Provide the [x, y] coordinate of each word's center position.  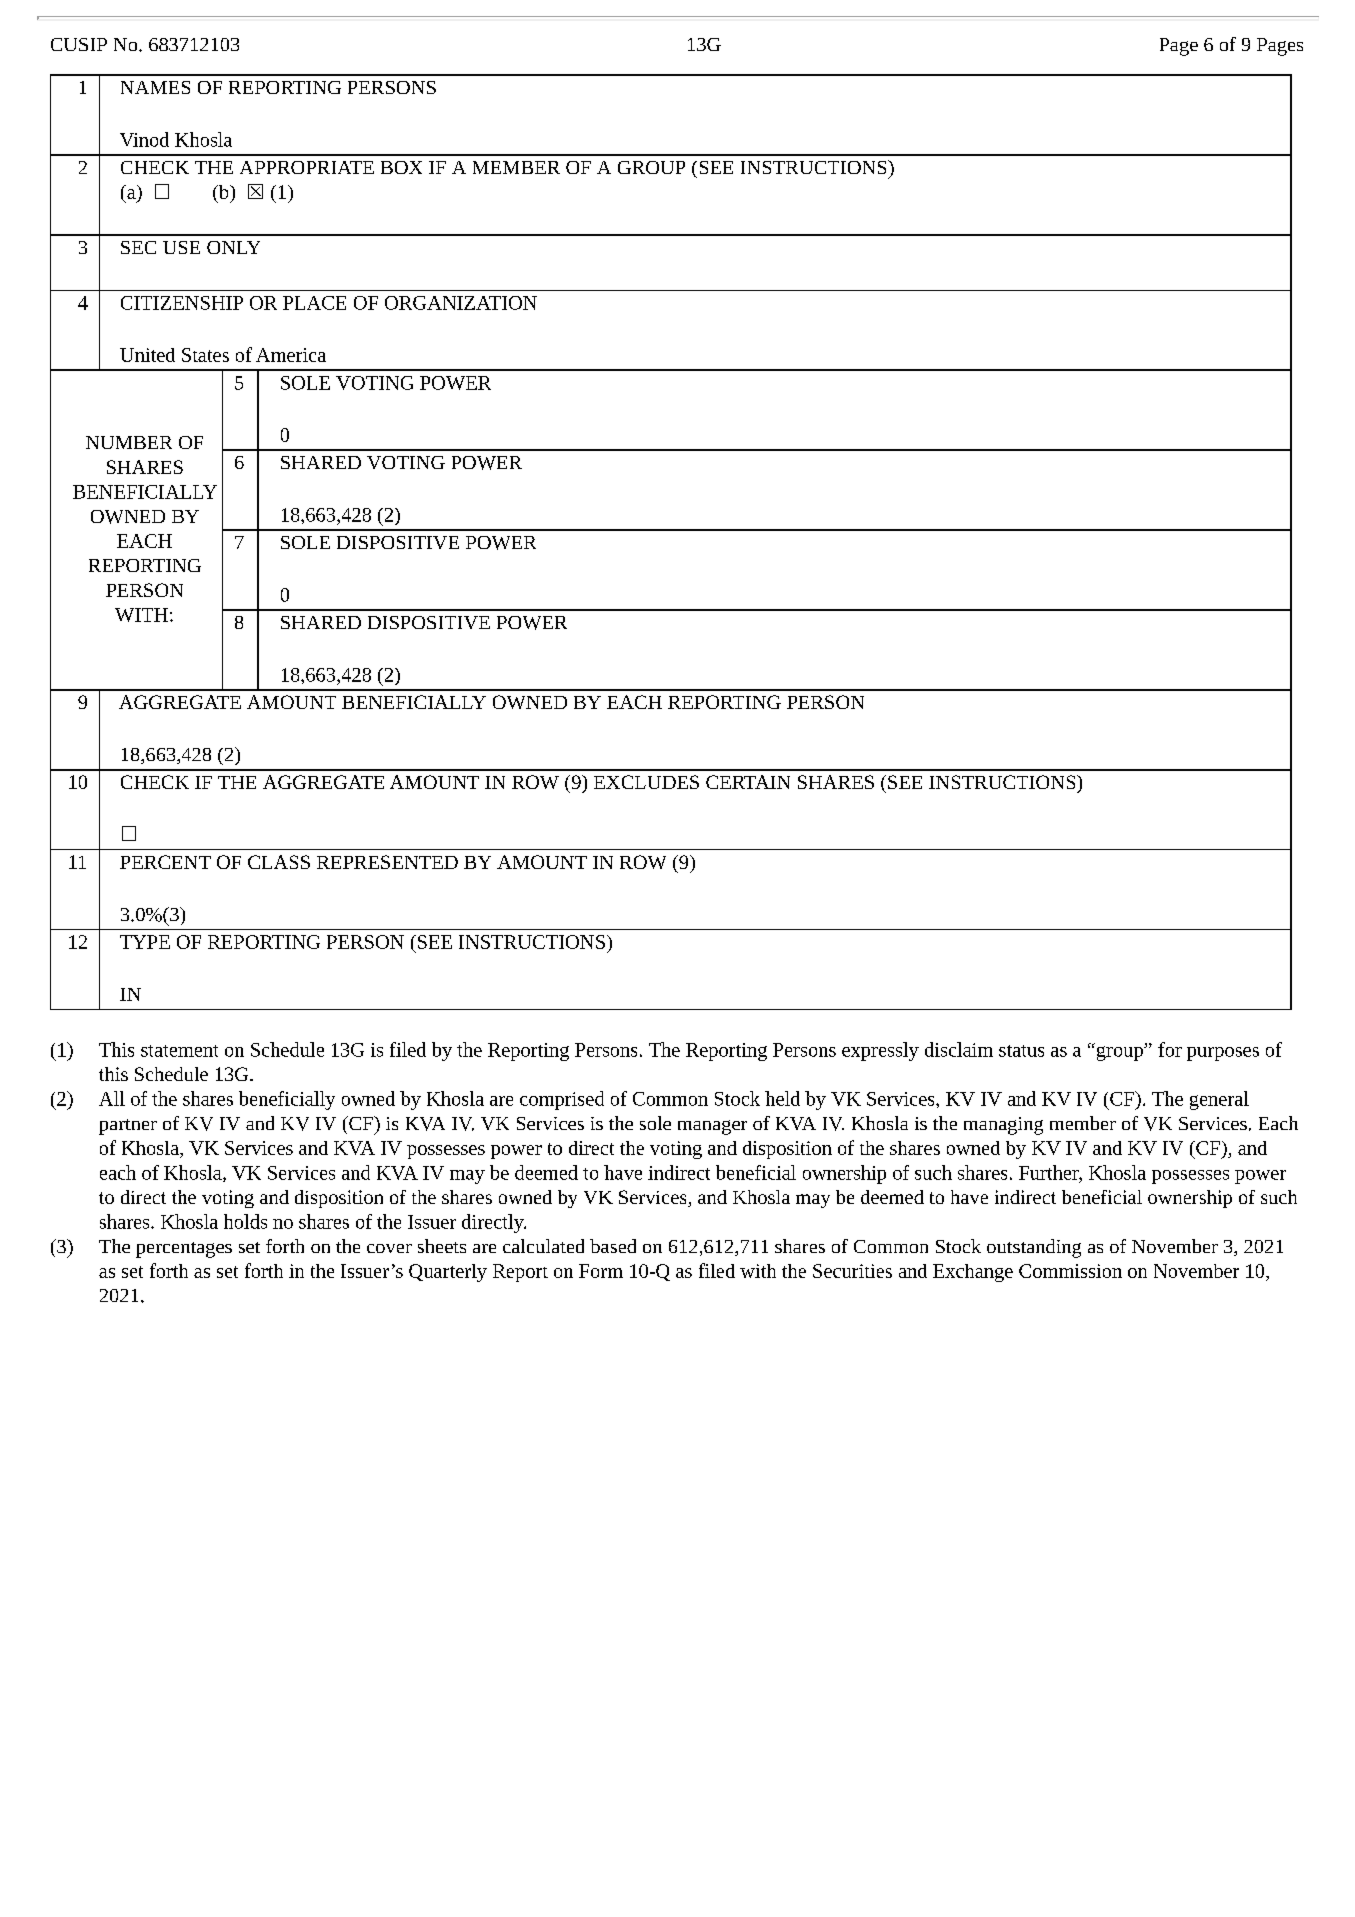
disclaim [959, 1049]
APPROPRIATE [307, 167]
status [1021, 1051]
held [782, 1098]
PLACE [314, 303]
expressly [880, 1051]
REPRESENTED [387, 862]
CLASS [279, 862]
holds [245, 1221]
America [291, 355]
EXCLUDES [646, 782]
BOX [401, 167]
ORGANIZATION [461, 303]
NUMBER [129, 442]
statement [179, 1051]
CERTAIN [748, 782]
